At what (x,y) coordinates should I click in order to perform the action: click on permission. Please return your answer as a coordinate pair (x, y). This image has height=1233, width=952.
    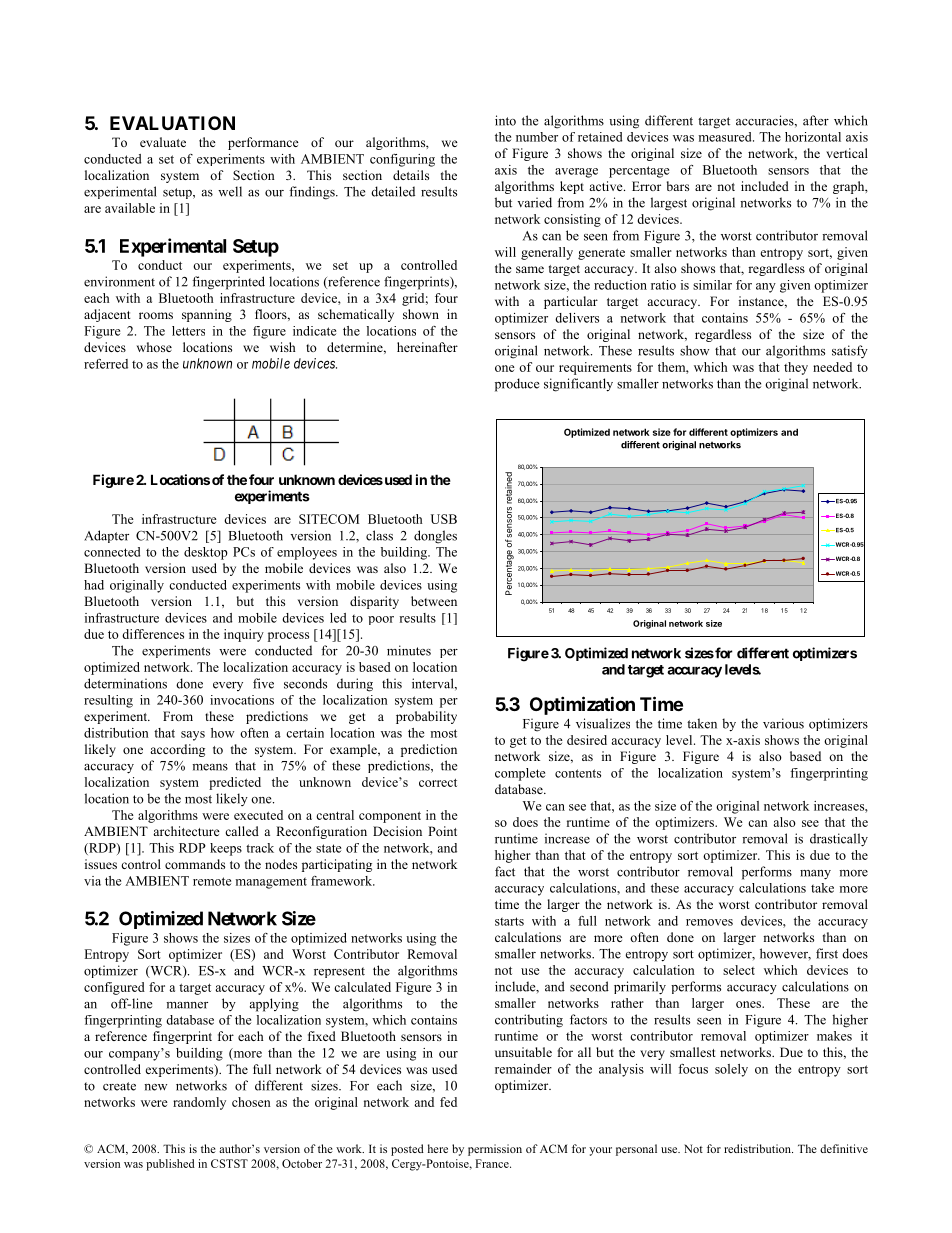
    Looking at the image, I should click on (495, 1150).
